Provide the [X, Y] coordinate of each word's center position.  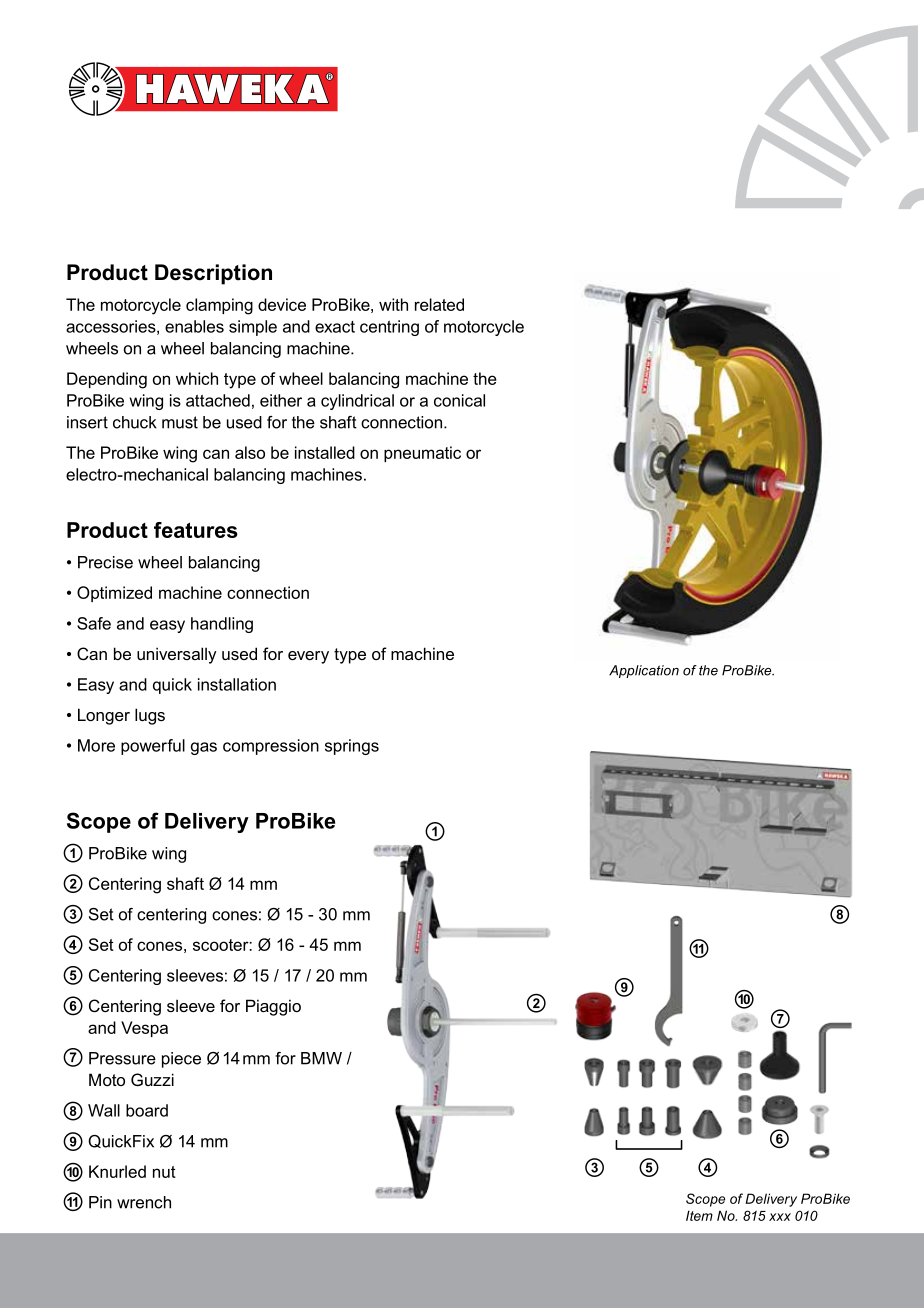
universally [177, 655]
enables [194, 326]
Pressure [122, 1058]
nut [164, 1172]
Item [699, 1215]
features [196, 530]
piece [181, 1060]
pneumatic [422, 454]
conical [459, 400]
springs [352, 747]
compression [271, 747]
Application [644, 671]
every [308, 657]
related [439, 304]
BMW [321, 1058]
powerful [153, 747]
